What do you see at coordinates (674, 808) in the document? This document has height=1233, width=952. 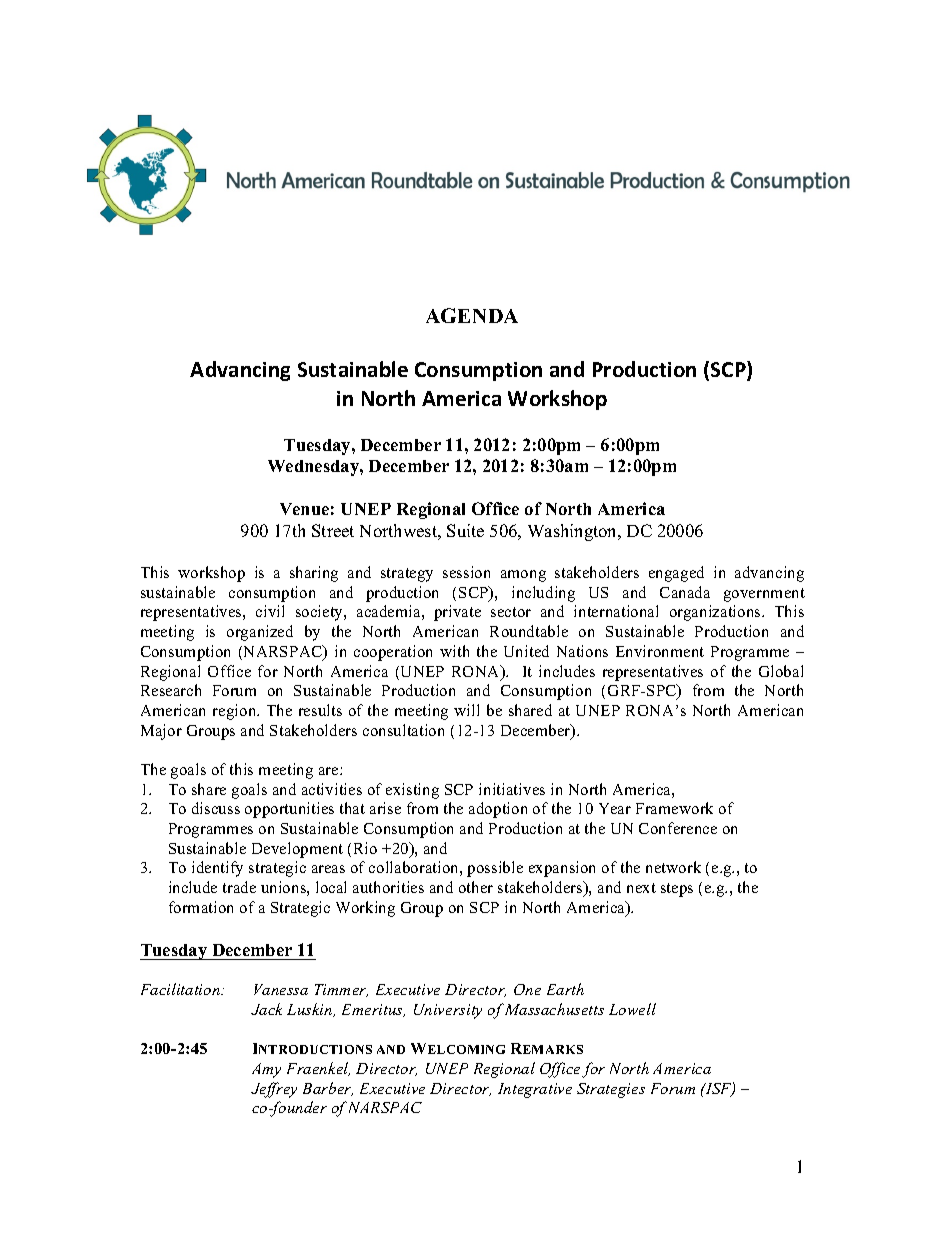 I see `Framework` at bounding box center [674, 808].
